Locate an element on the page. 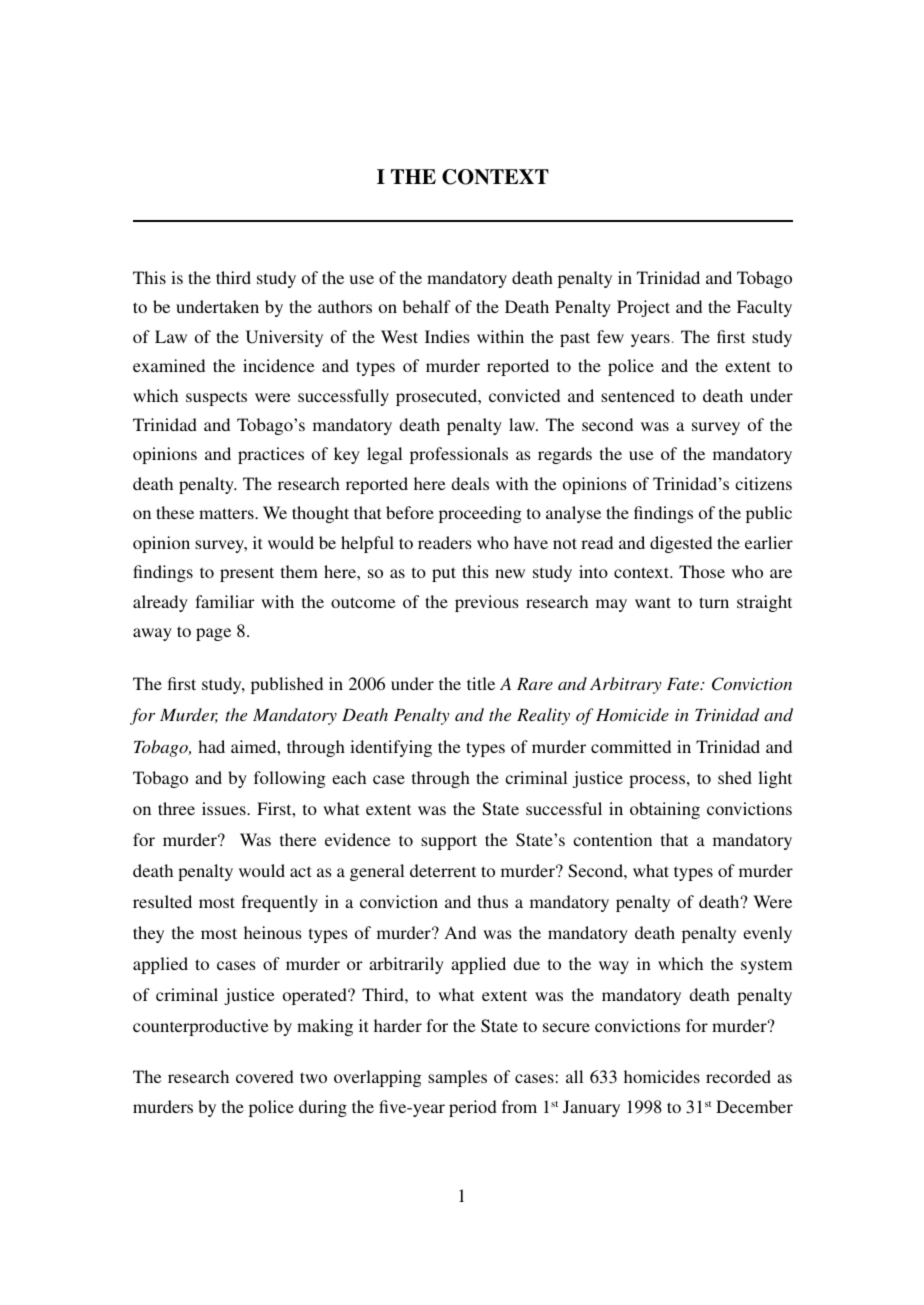 This document has width=924, height=1305. support is located at coordinates (449, 842).
